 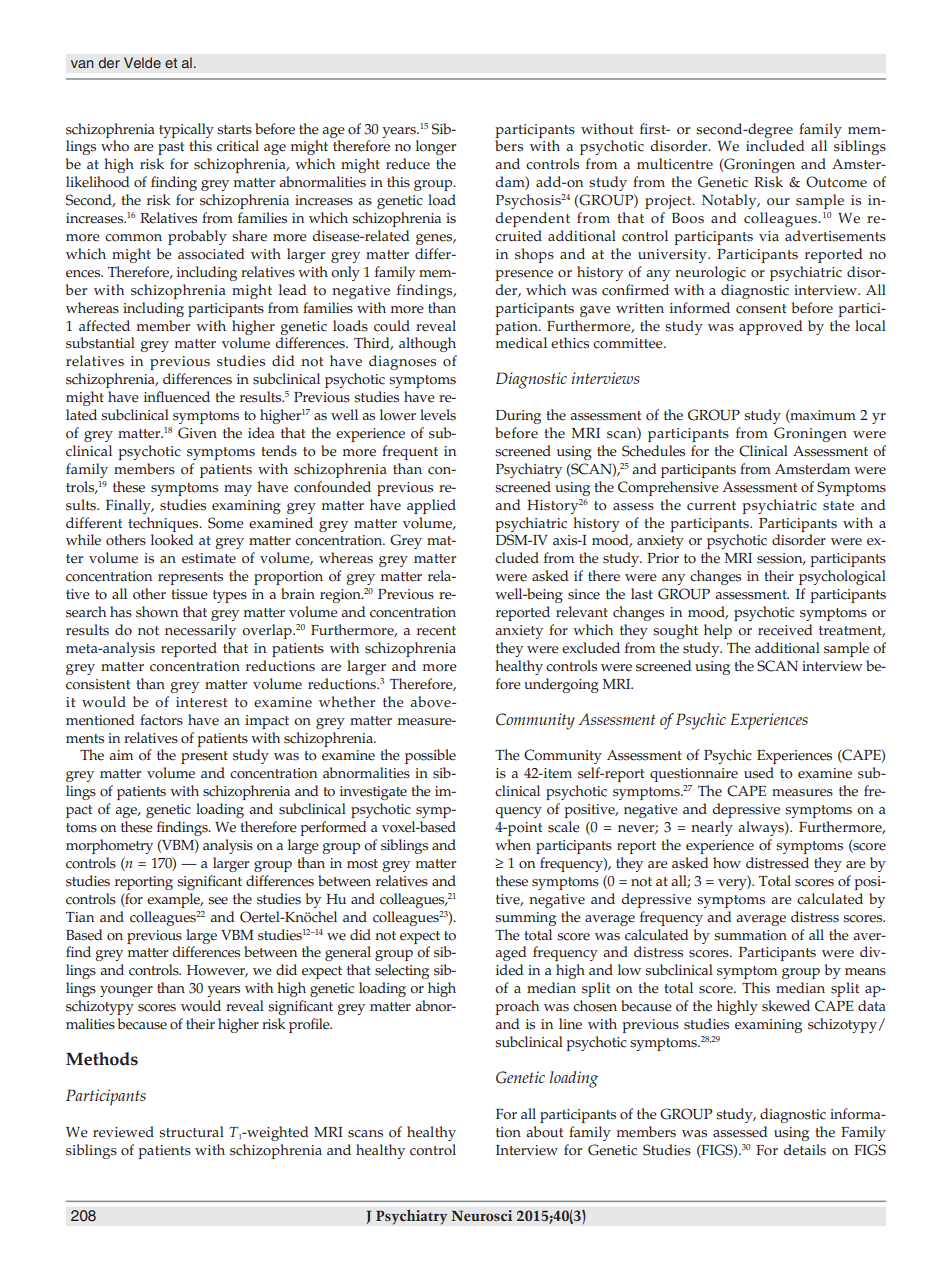 I want to click on longer, so click(x=436, y=147).
